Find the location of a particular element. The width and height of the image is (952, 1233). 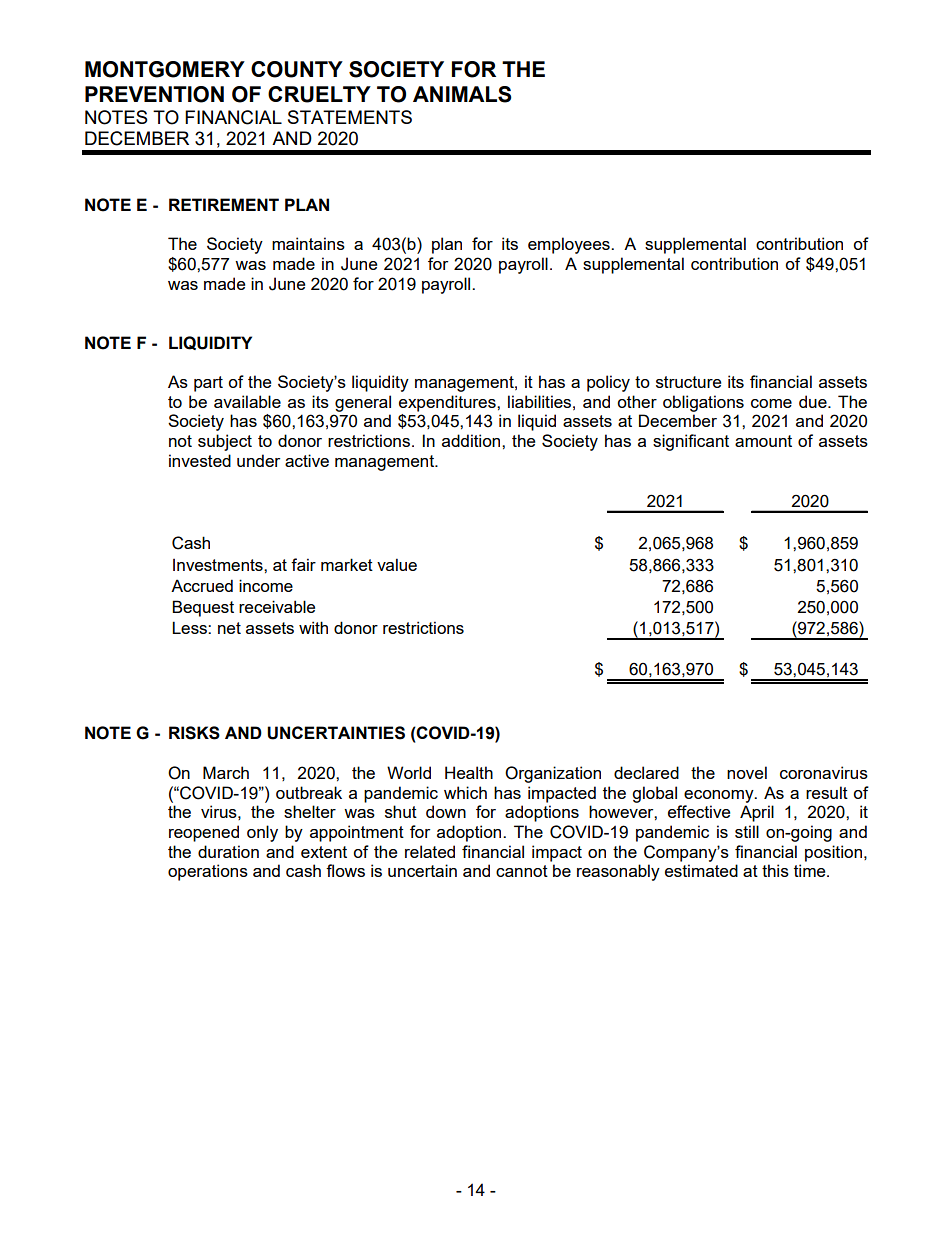

still is located at coordinates (747, 831).
